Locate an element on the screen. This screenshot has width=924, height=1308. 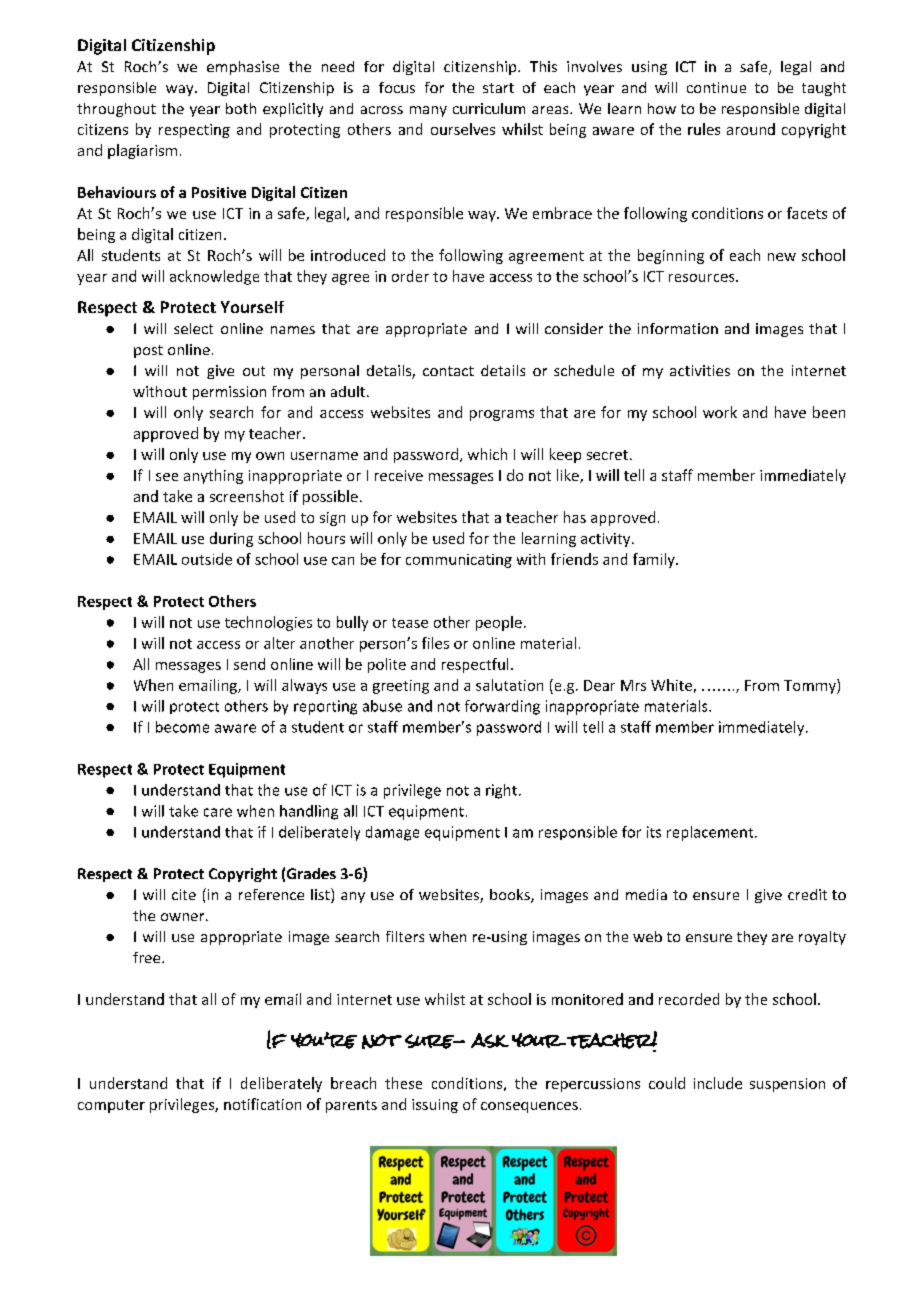
issuing is located at coordinates (435, 1106).
